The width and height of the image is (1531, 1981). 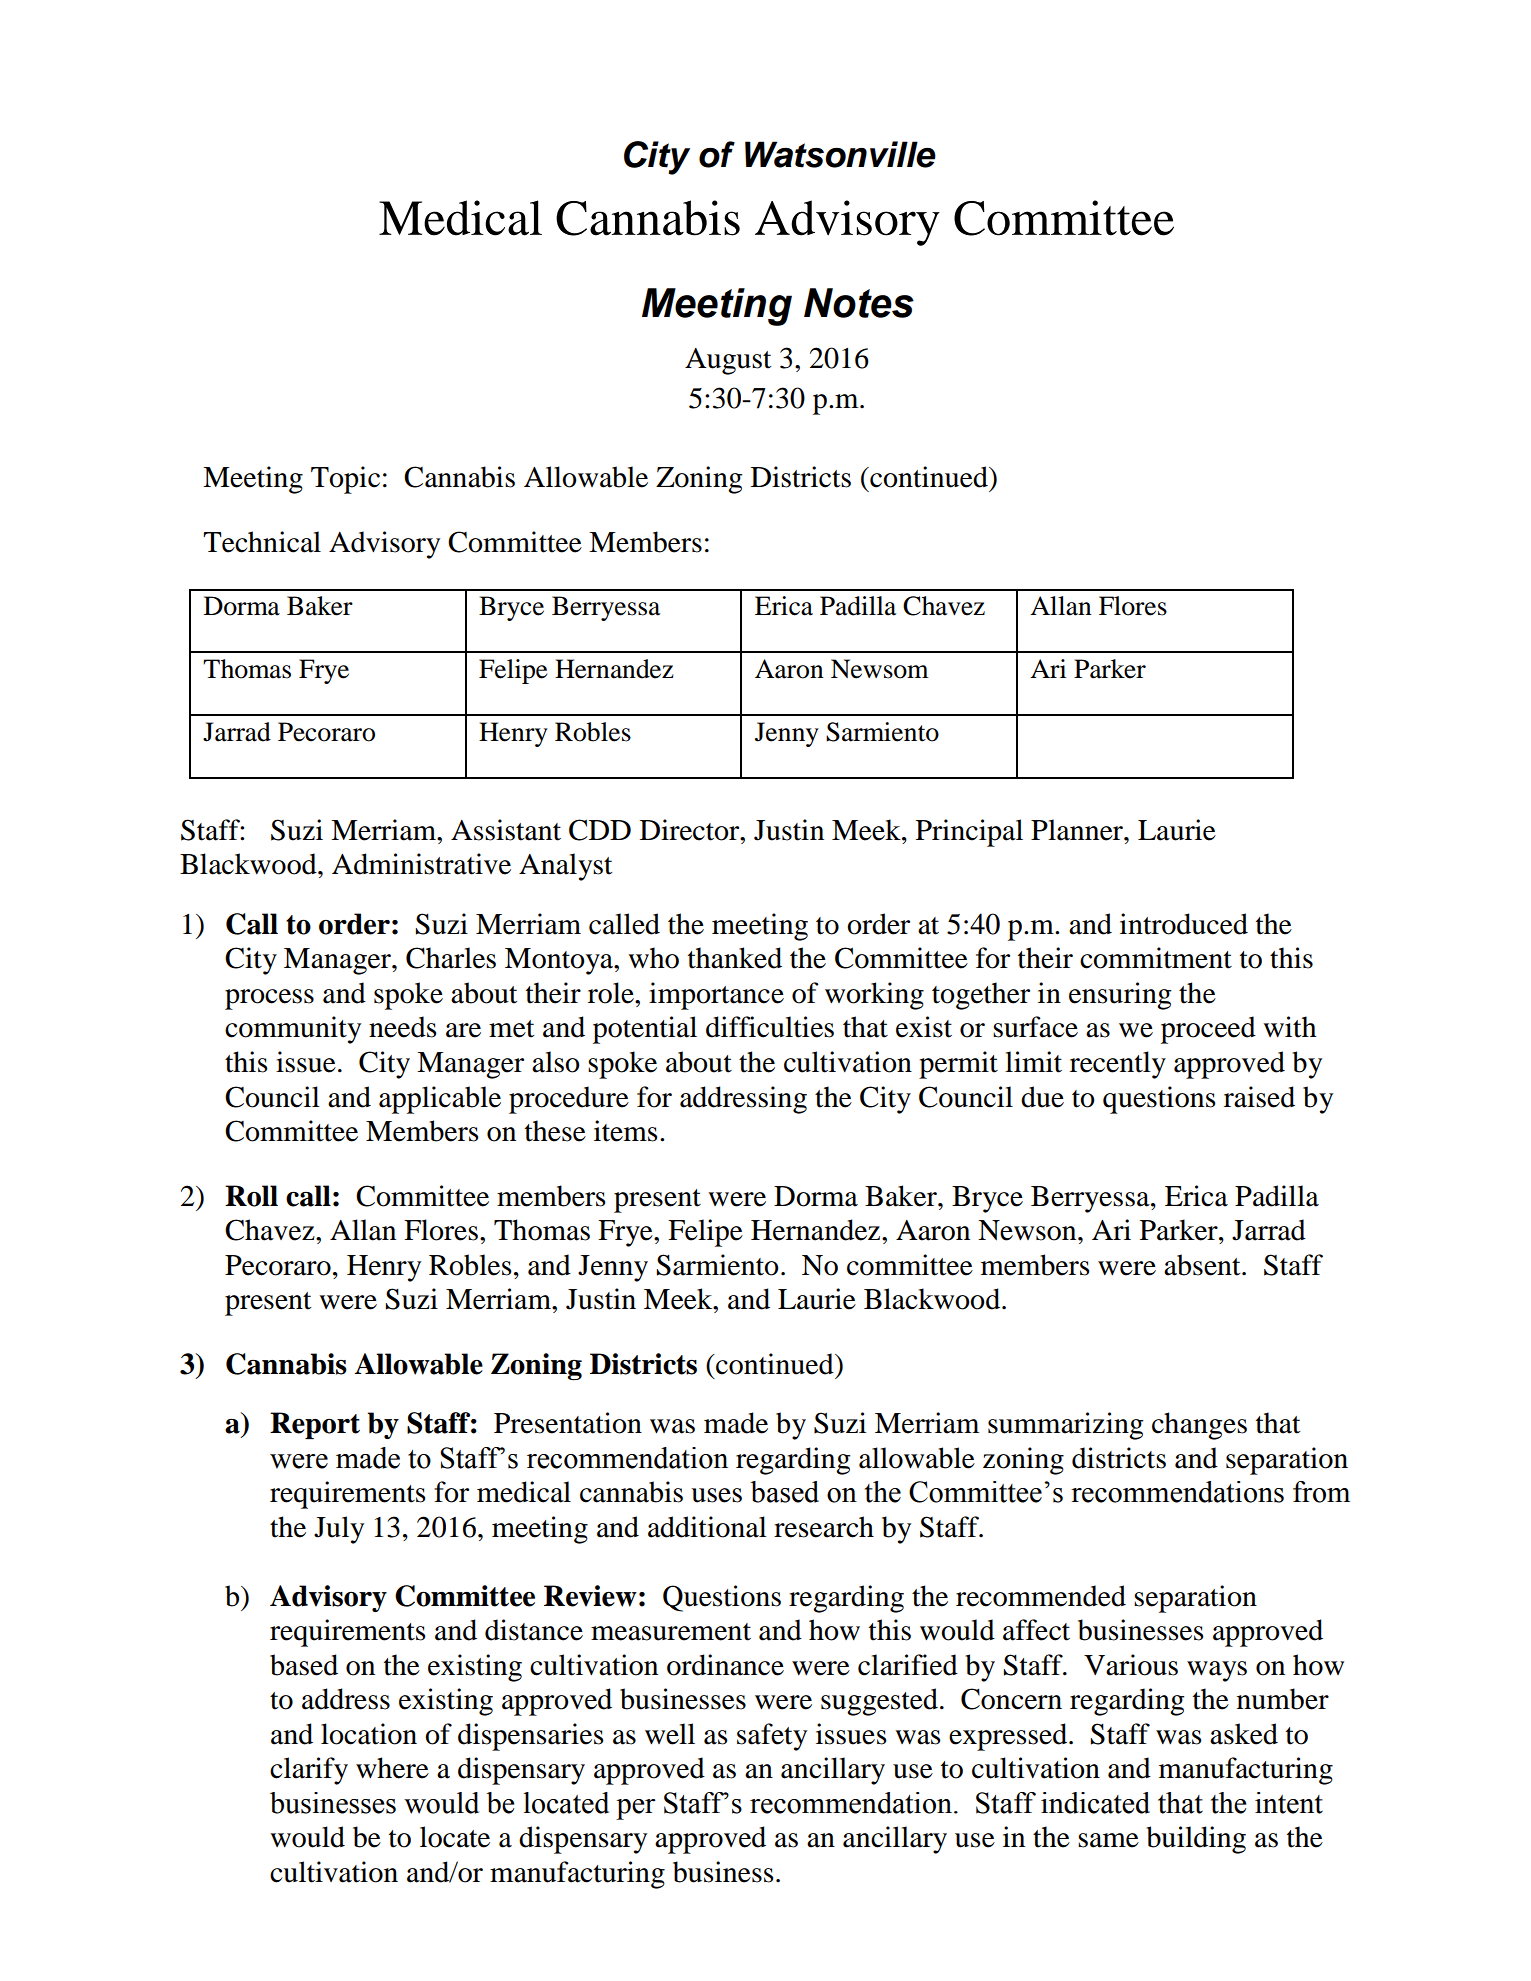 What do you see at coordinates (859, 303) in the image?
I see `Notes` at bounding box center [859, 303].
